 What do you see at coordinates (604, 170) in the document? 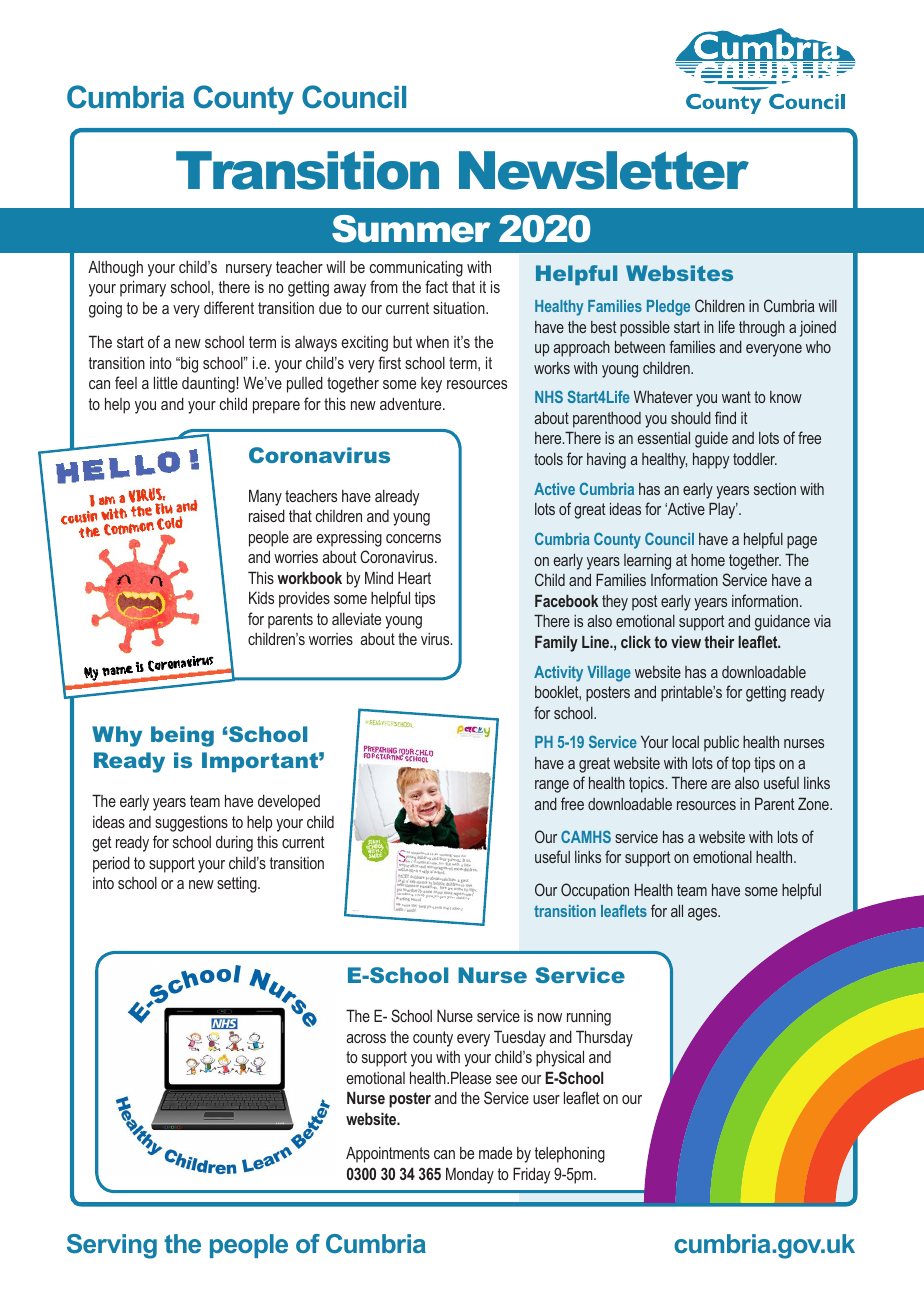
I see `Newsletter` at bounding box center [604, 170].
